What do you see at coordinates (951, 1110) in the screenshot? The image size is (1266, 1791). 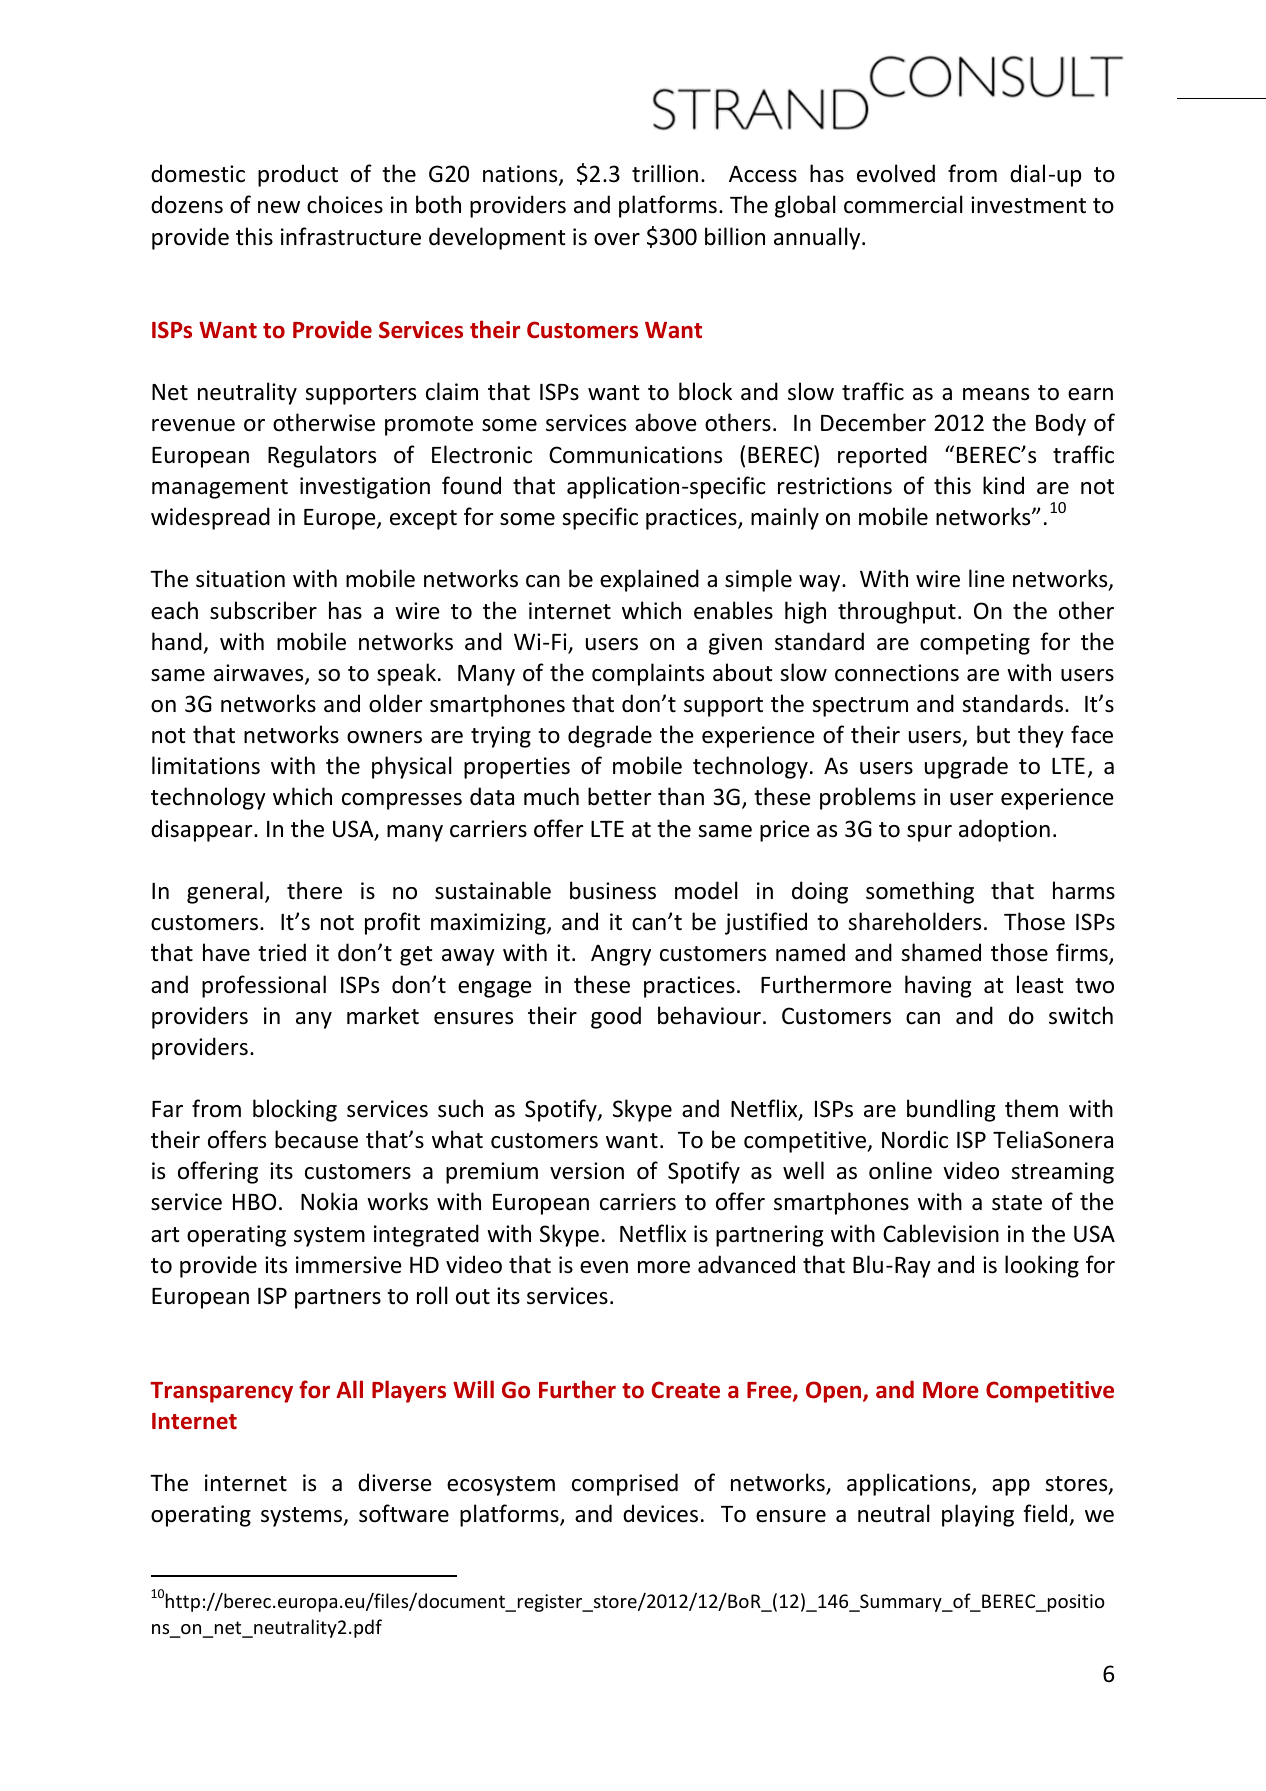 I see `bundling` at bounding box center [951, 1110].
